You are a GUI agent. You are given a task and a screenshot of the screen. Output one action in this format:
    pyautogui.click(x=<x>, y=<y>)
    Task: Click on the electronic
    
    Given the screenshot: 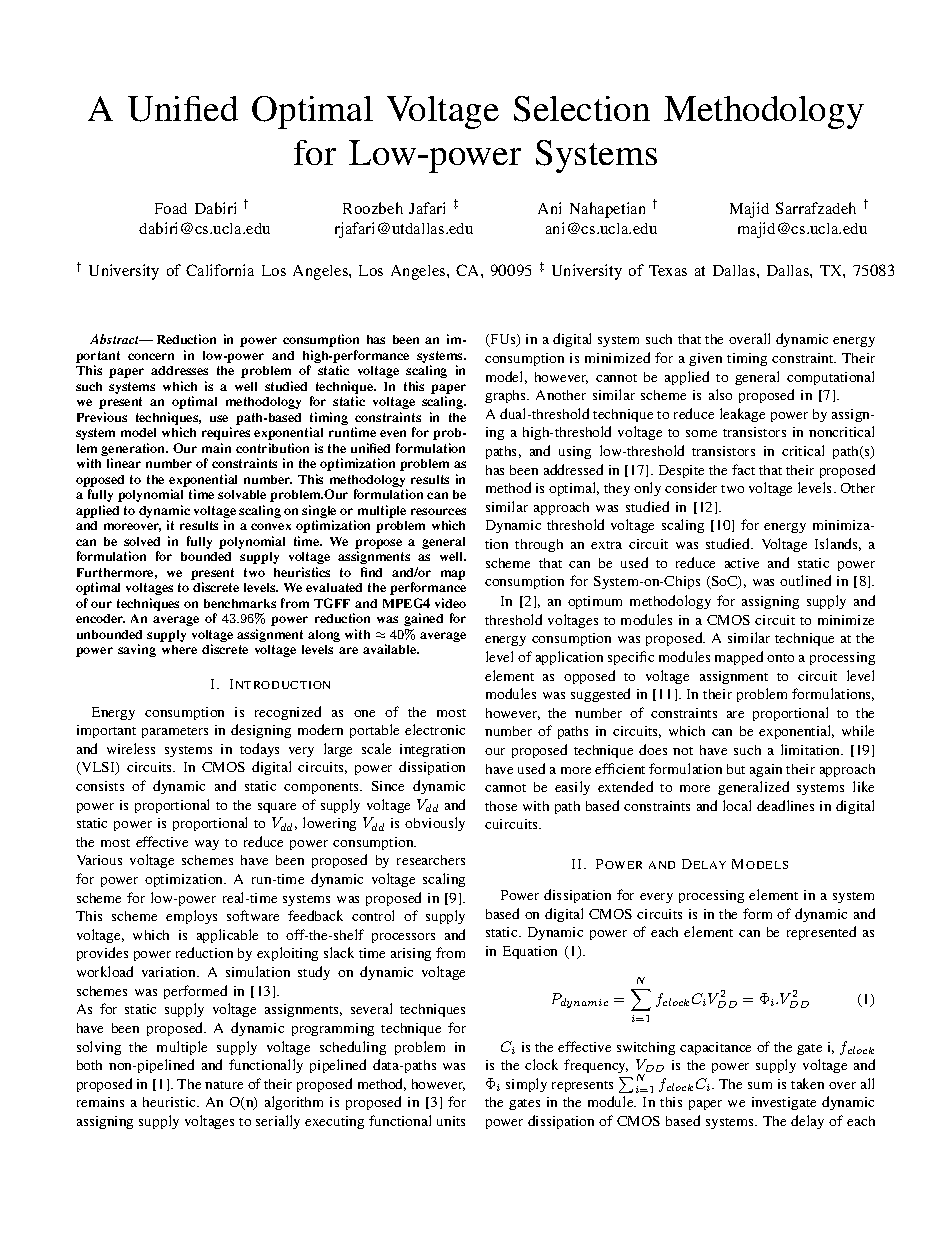 What is the action you would take?
    pyautogui.click(x=435, y=729)
